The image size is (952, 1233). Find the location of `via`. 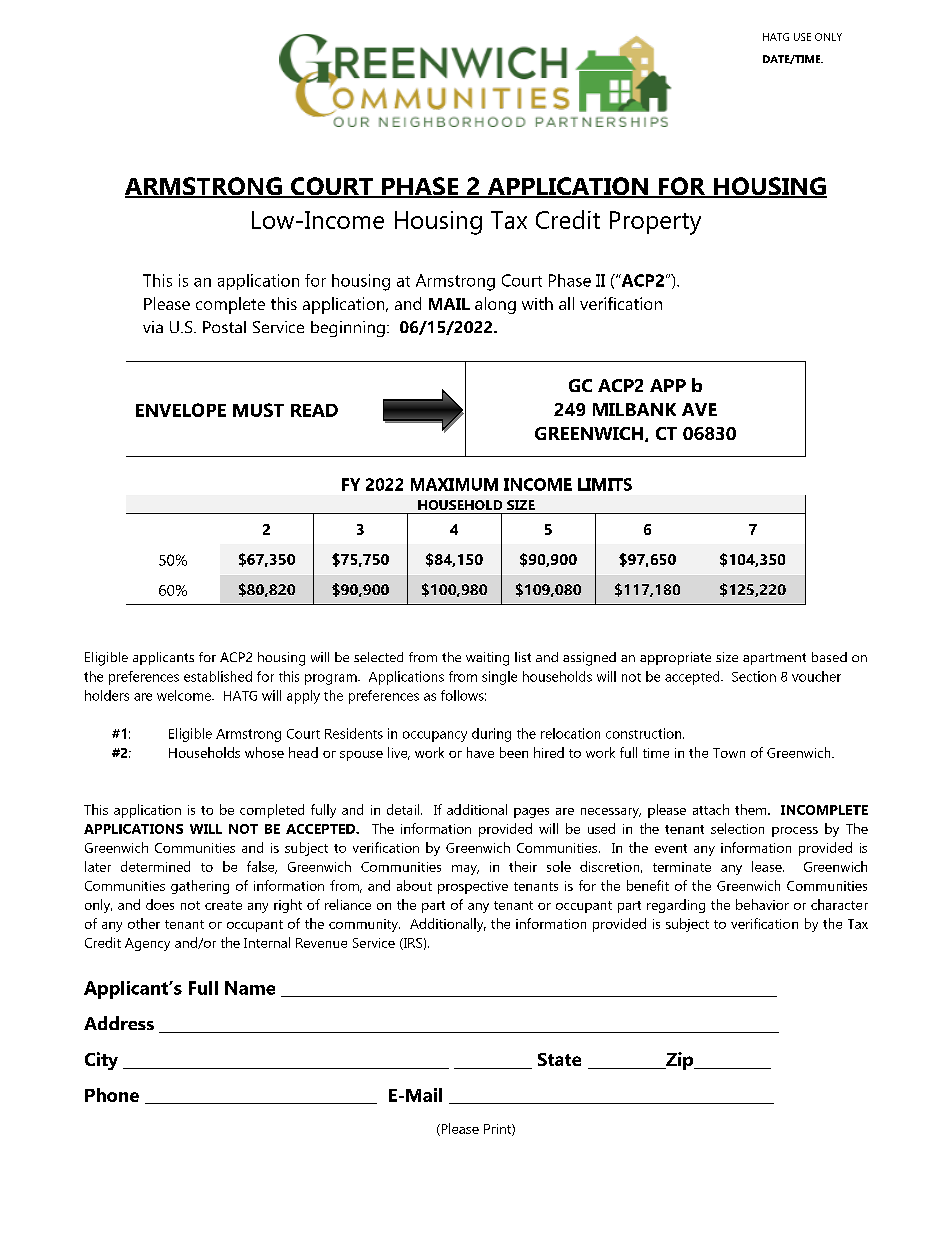

via is located at coordinates (153, 327).
